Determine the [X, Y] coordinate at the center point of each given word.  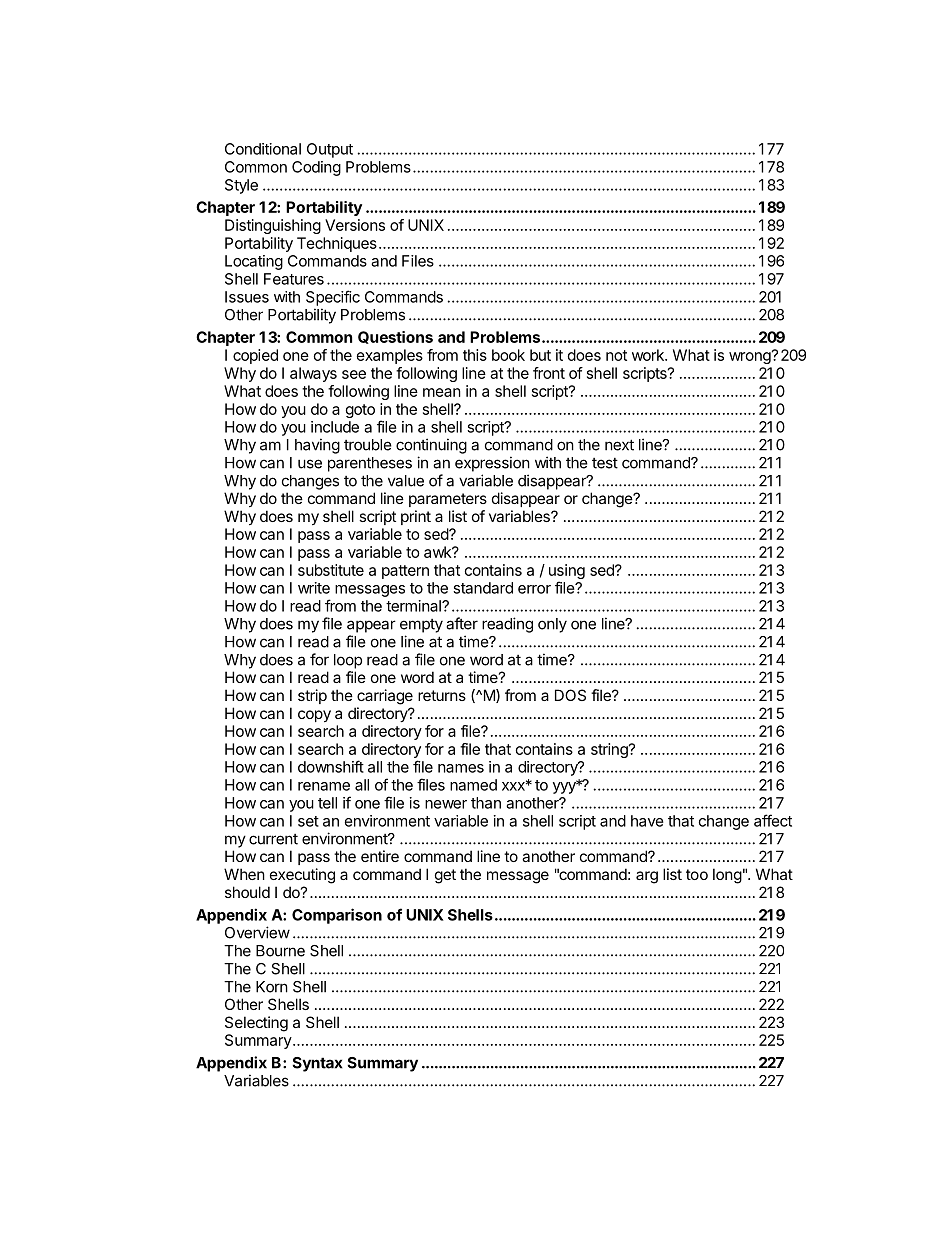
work [649, 355]
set [308, 821]
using [567, 573]
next [619, 445]
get [445, 876]
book [508, 355]
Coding [316, 168]
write [314, 588]
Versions [355, 225]
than [486, 803]
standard [483, 588]
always [313, 374]
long [727, 876]
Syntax [317, 1064]
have [647, 821]
